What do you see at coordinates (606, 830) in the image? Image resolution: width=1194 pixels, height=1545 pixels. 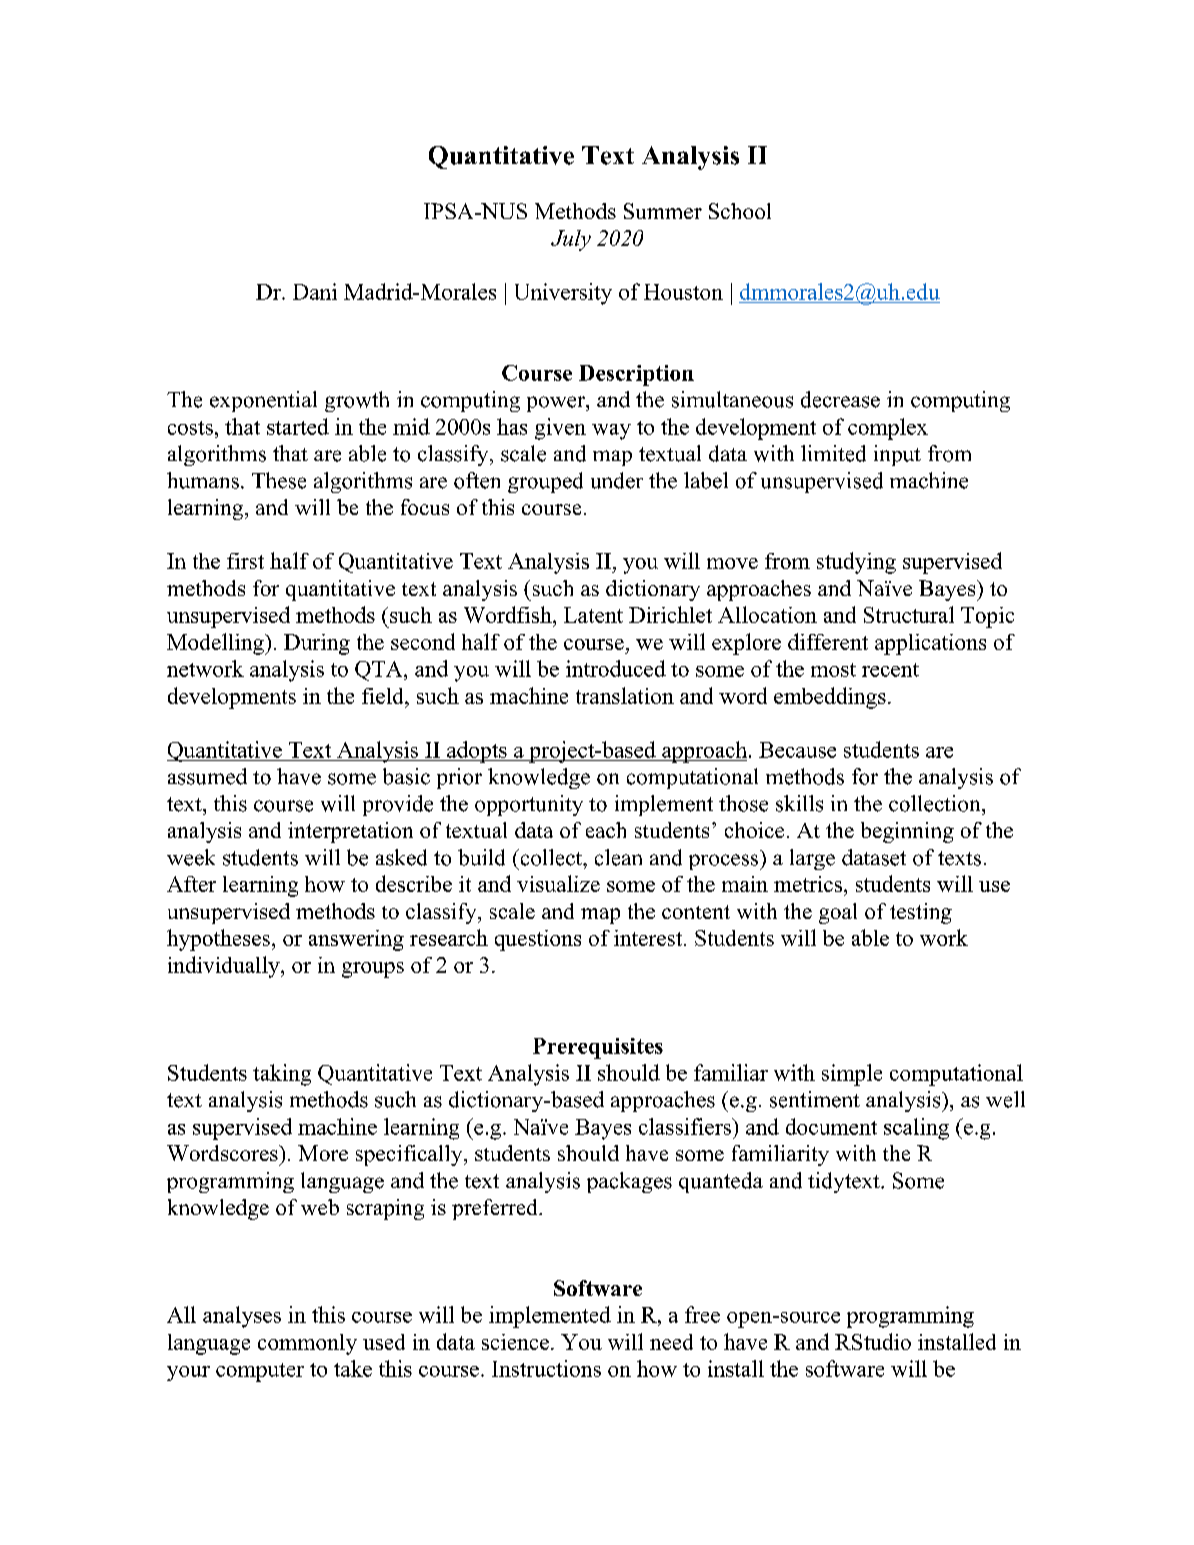 I see `each` at bounding box center [606, 830].
